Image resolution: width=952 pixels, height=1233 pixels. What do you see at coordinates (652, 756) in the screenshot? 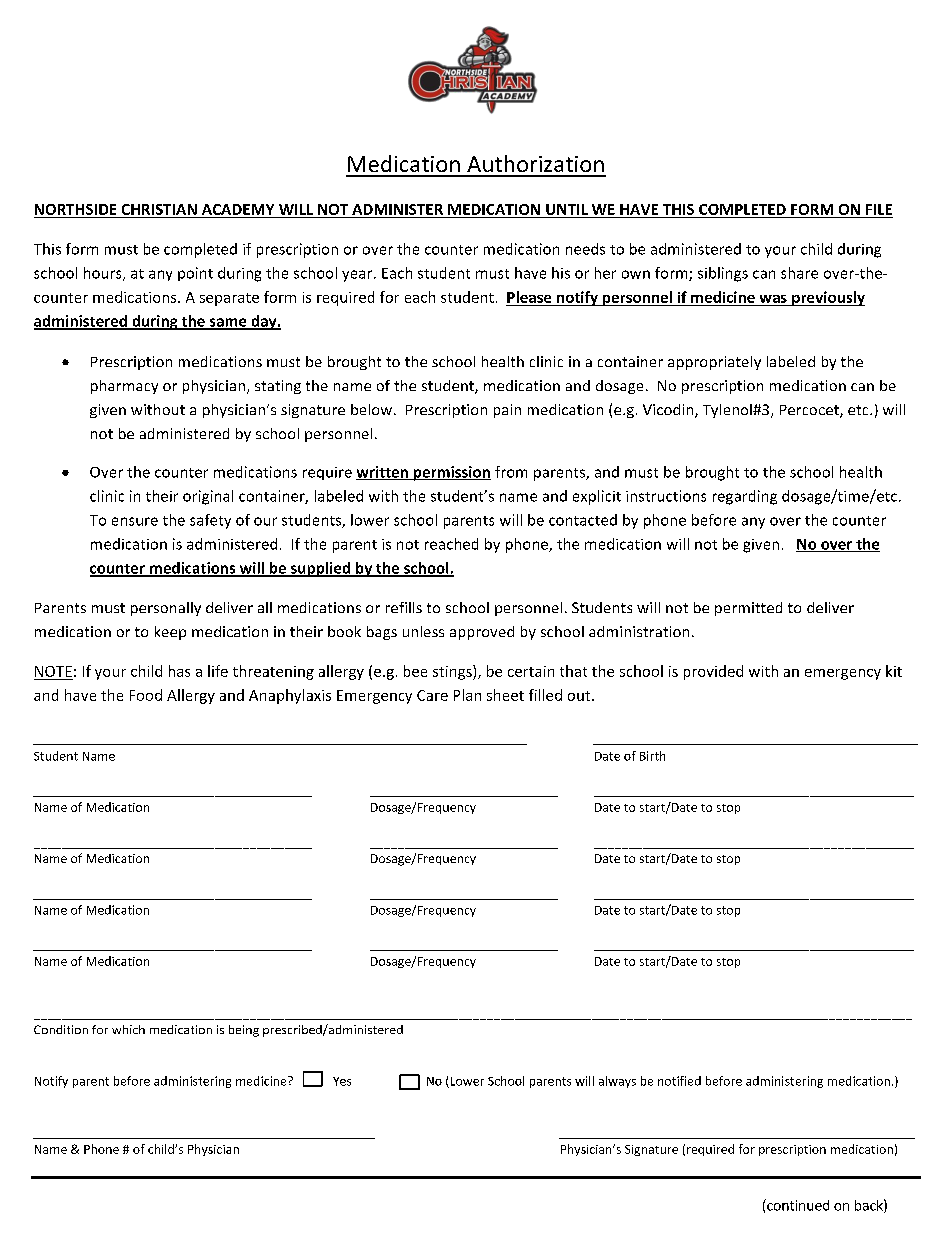
I see `Birth` at bounding box center [652, 756].
